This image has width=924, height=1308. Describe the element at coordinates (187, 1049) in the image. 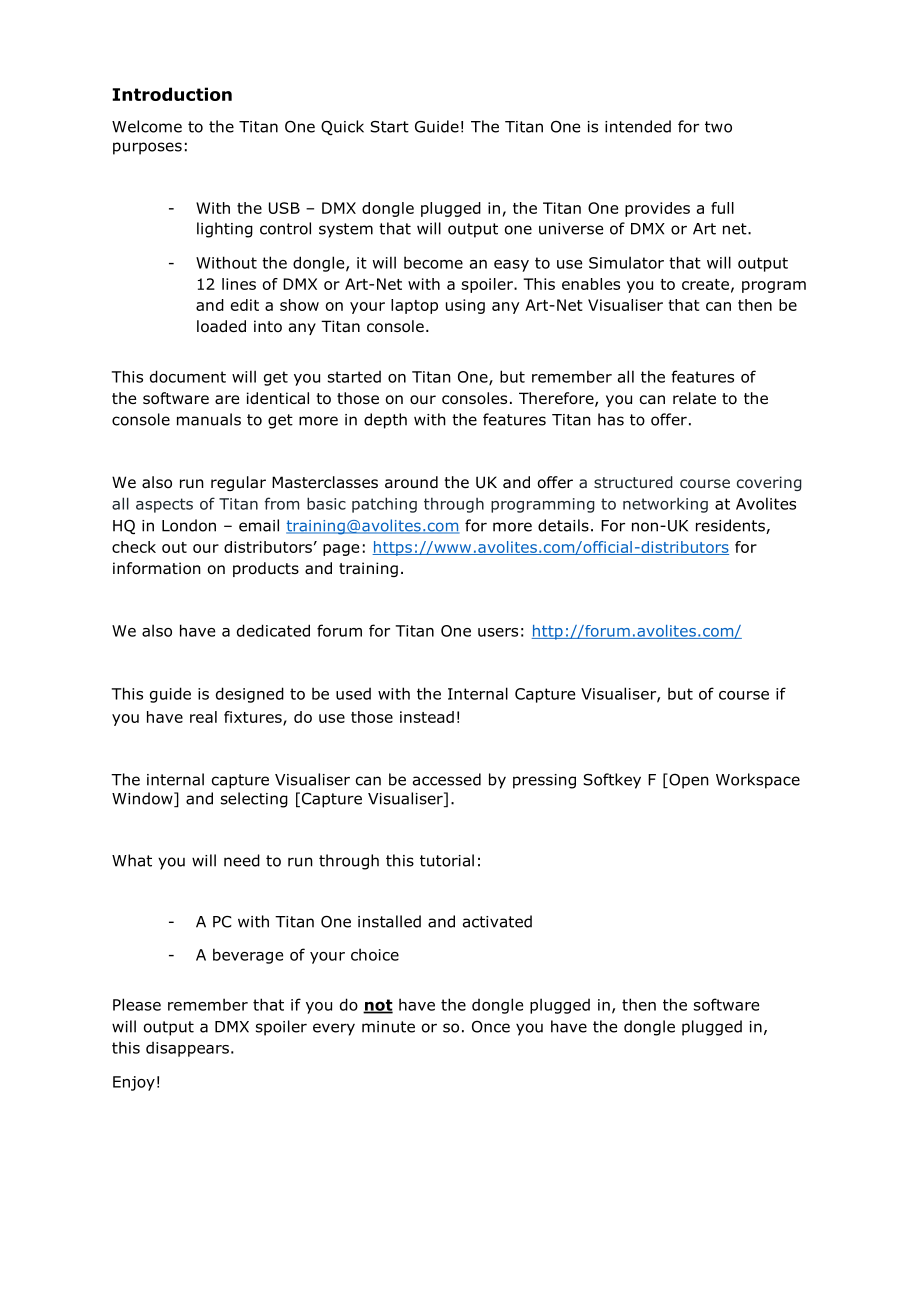

I see `disappears` at that location.
